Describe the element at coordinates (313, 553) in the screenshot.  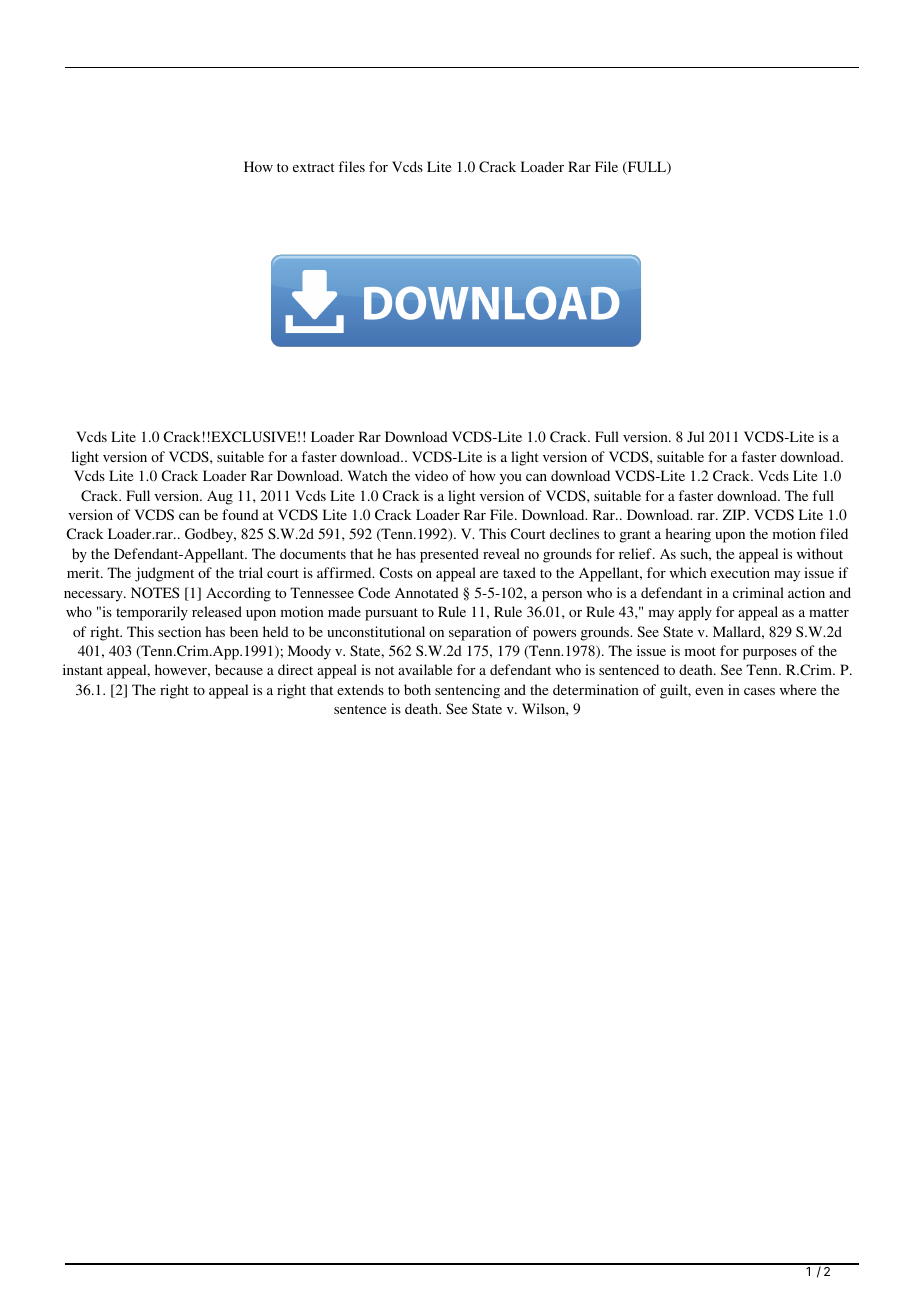
I see `documents` at that location.
